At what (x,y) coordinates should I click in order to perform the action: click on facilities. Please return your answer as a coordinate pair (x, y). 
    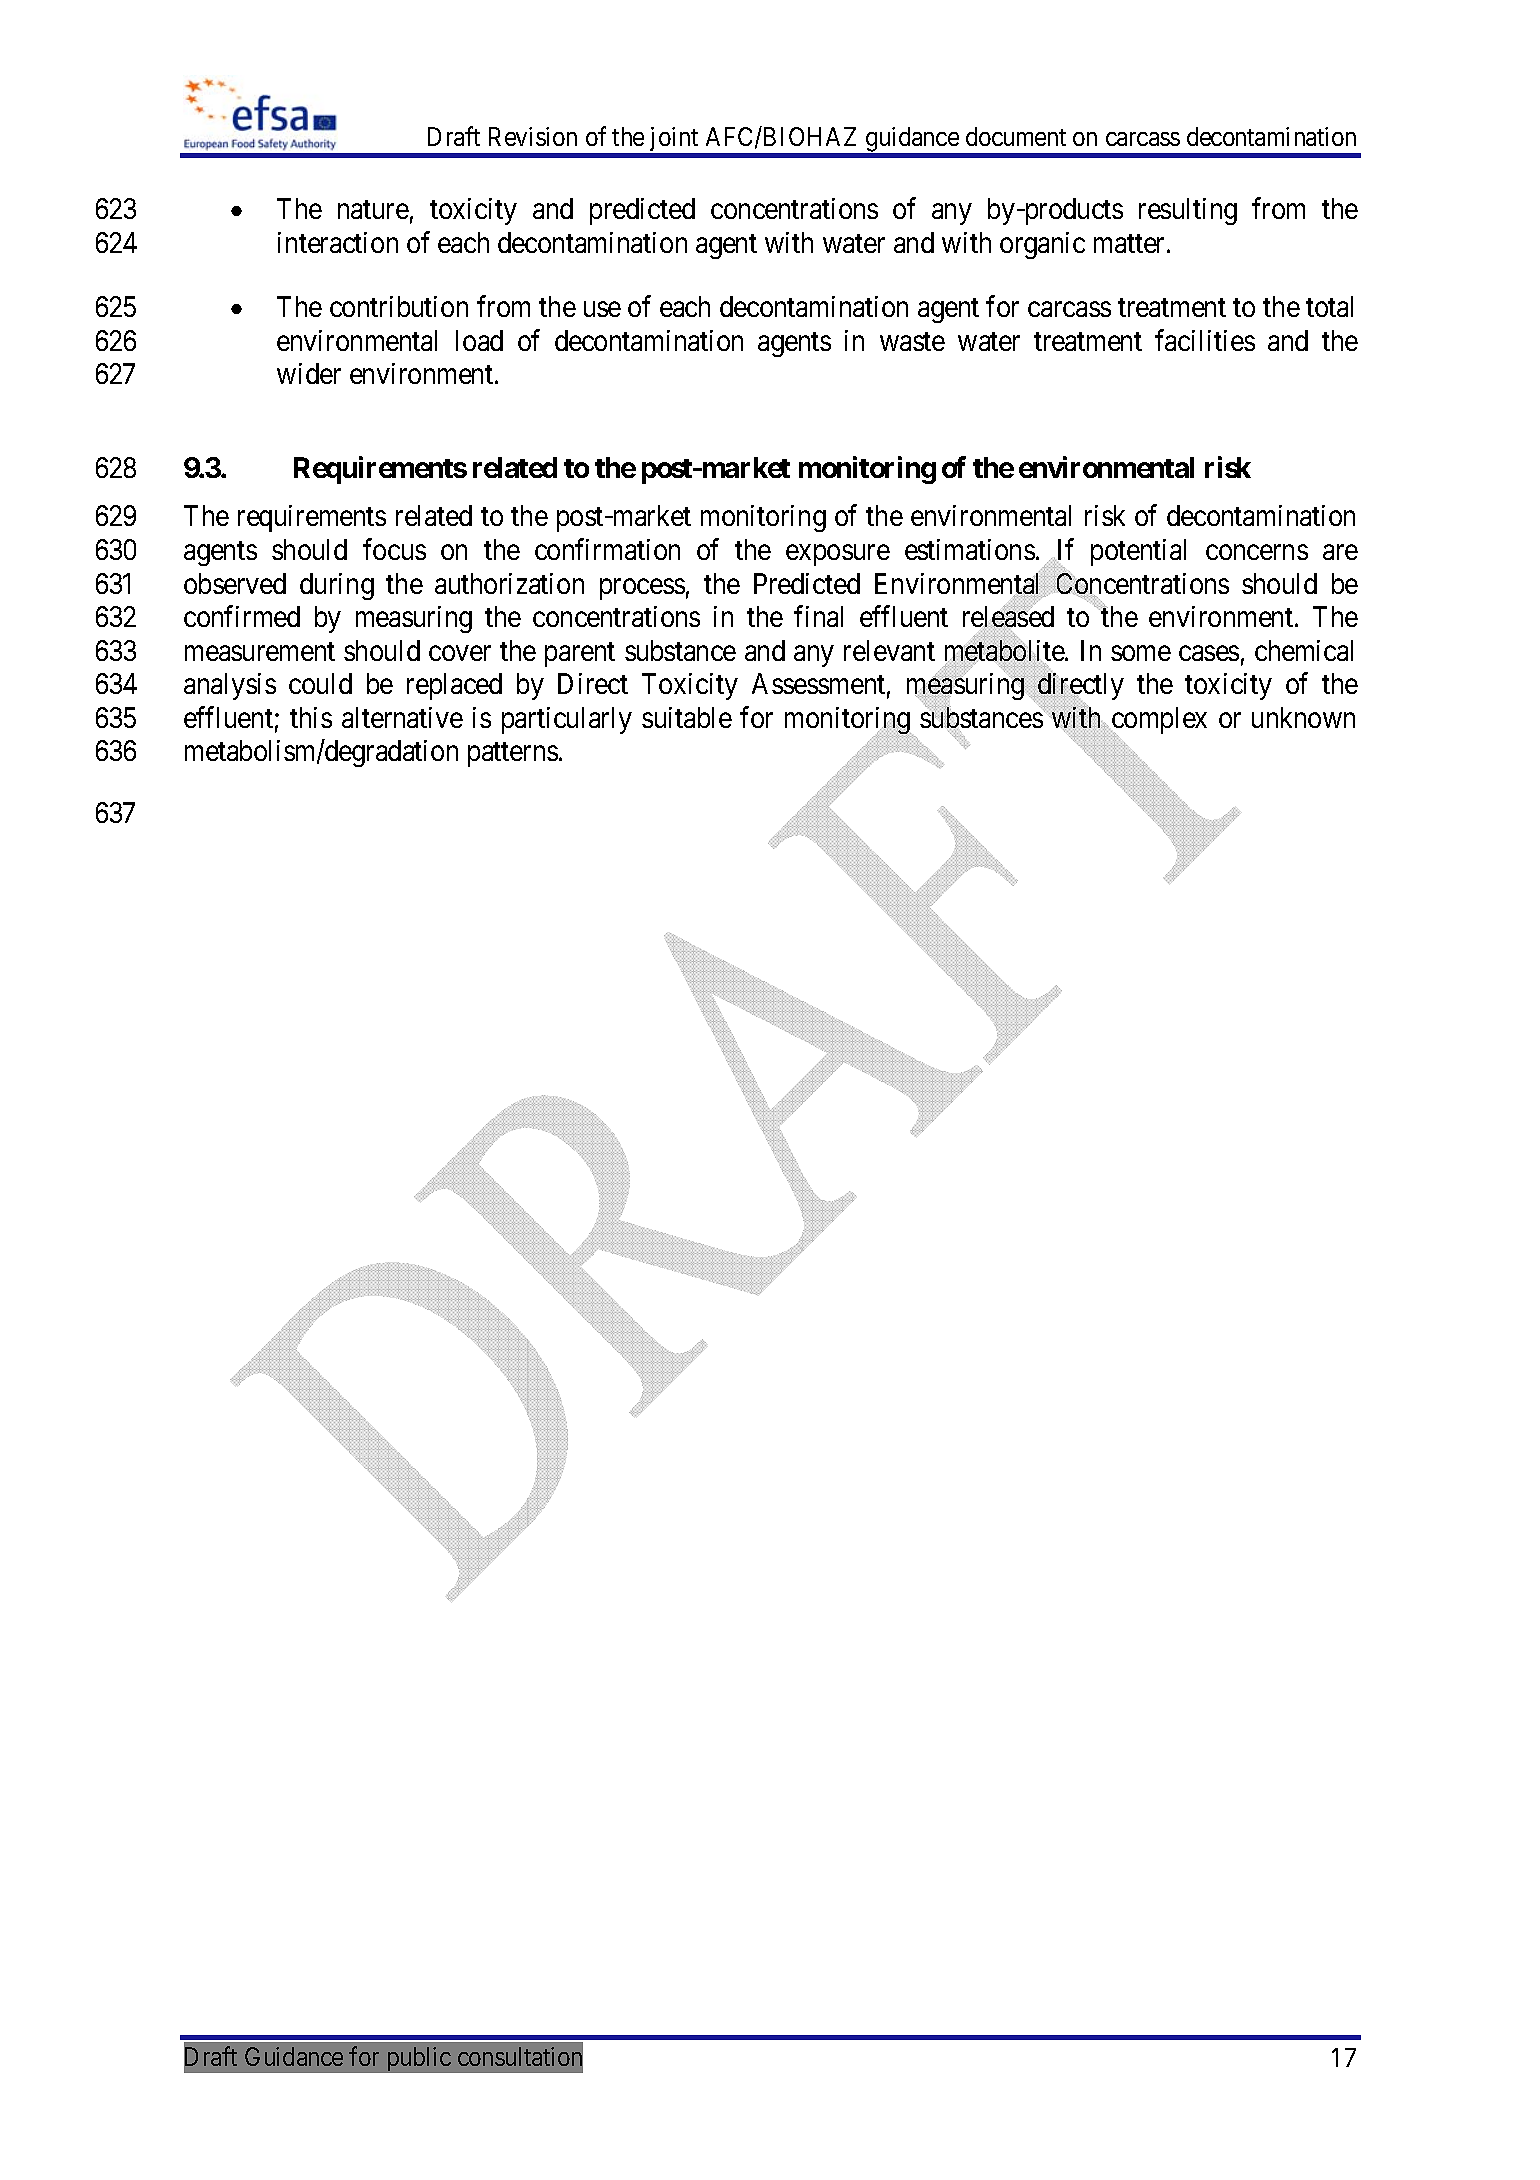
    Looking at the image, I should click on (1205, 340).
